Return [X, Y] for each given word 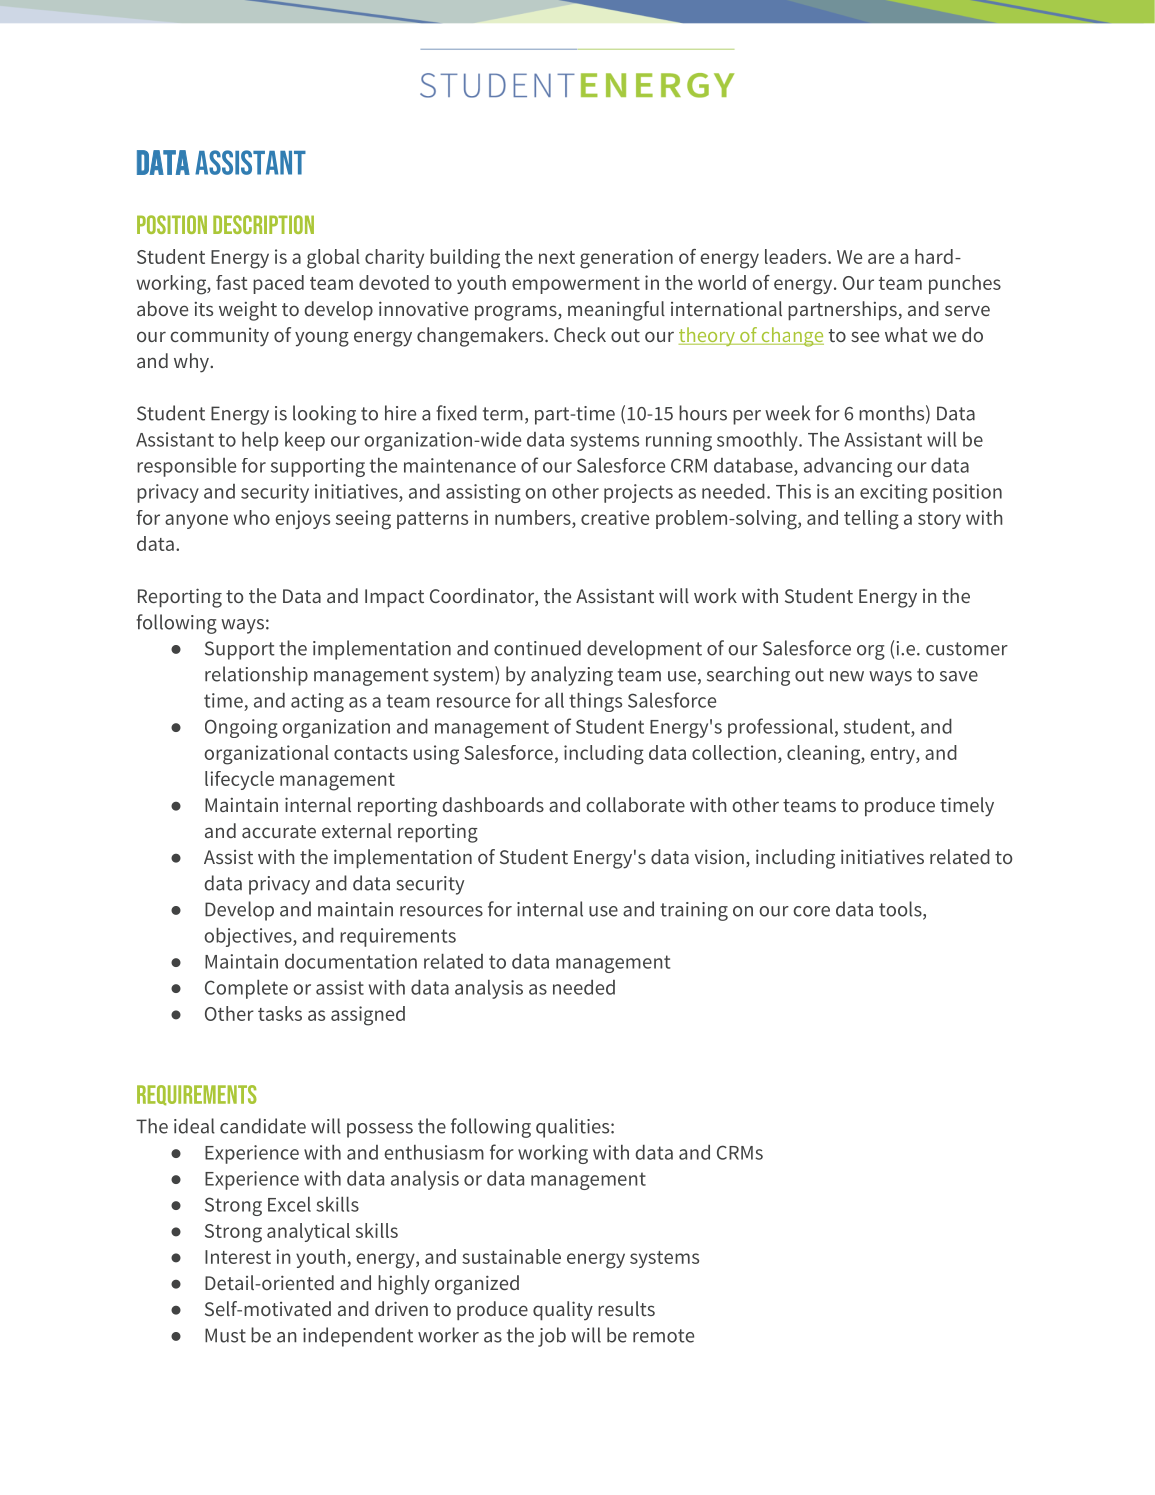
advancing [848, 467]
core [811, 911]
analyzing [572, 676]
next [557, 257]
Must [225, 1335]
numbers [534, 517]
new [847, 676]
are [881, 258]
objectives [249, 937]
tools [901, 910]
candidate [263, 1126]
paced [278, 284]
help [260, 441]
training [694, 911]
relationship [256, 676]
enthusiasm [434, 1152]
